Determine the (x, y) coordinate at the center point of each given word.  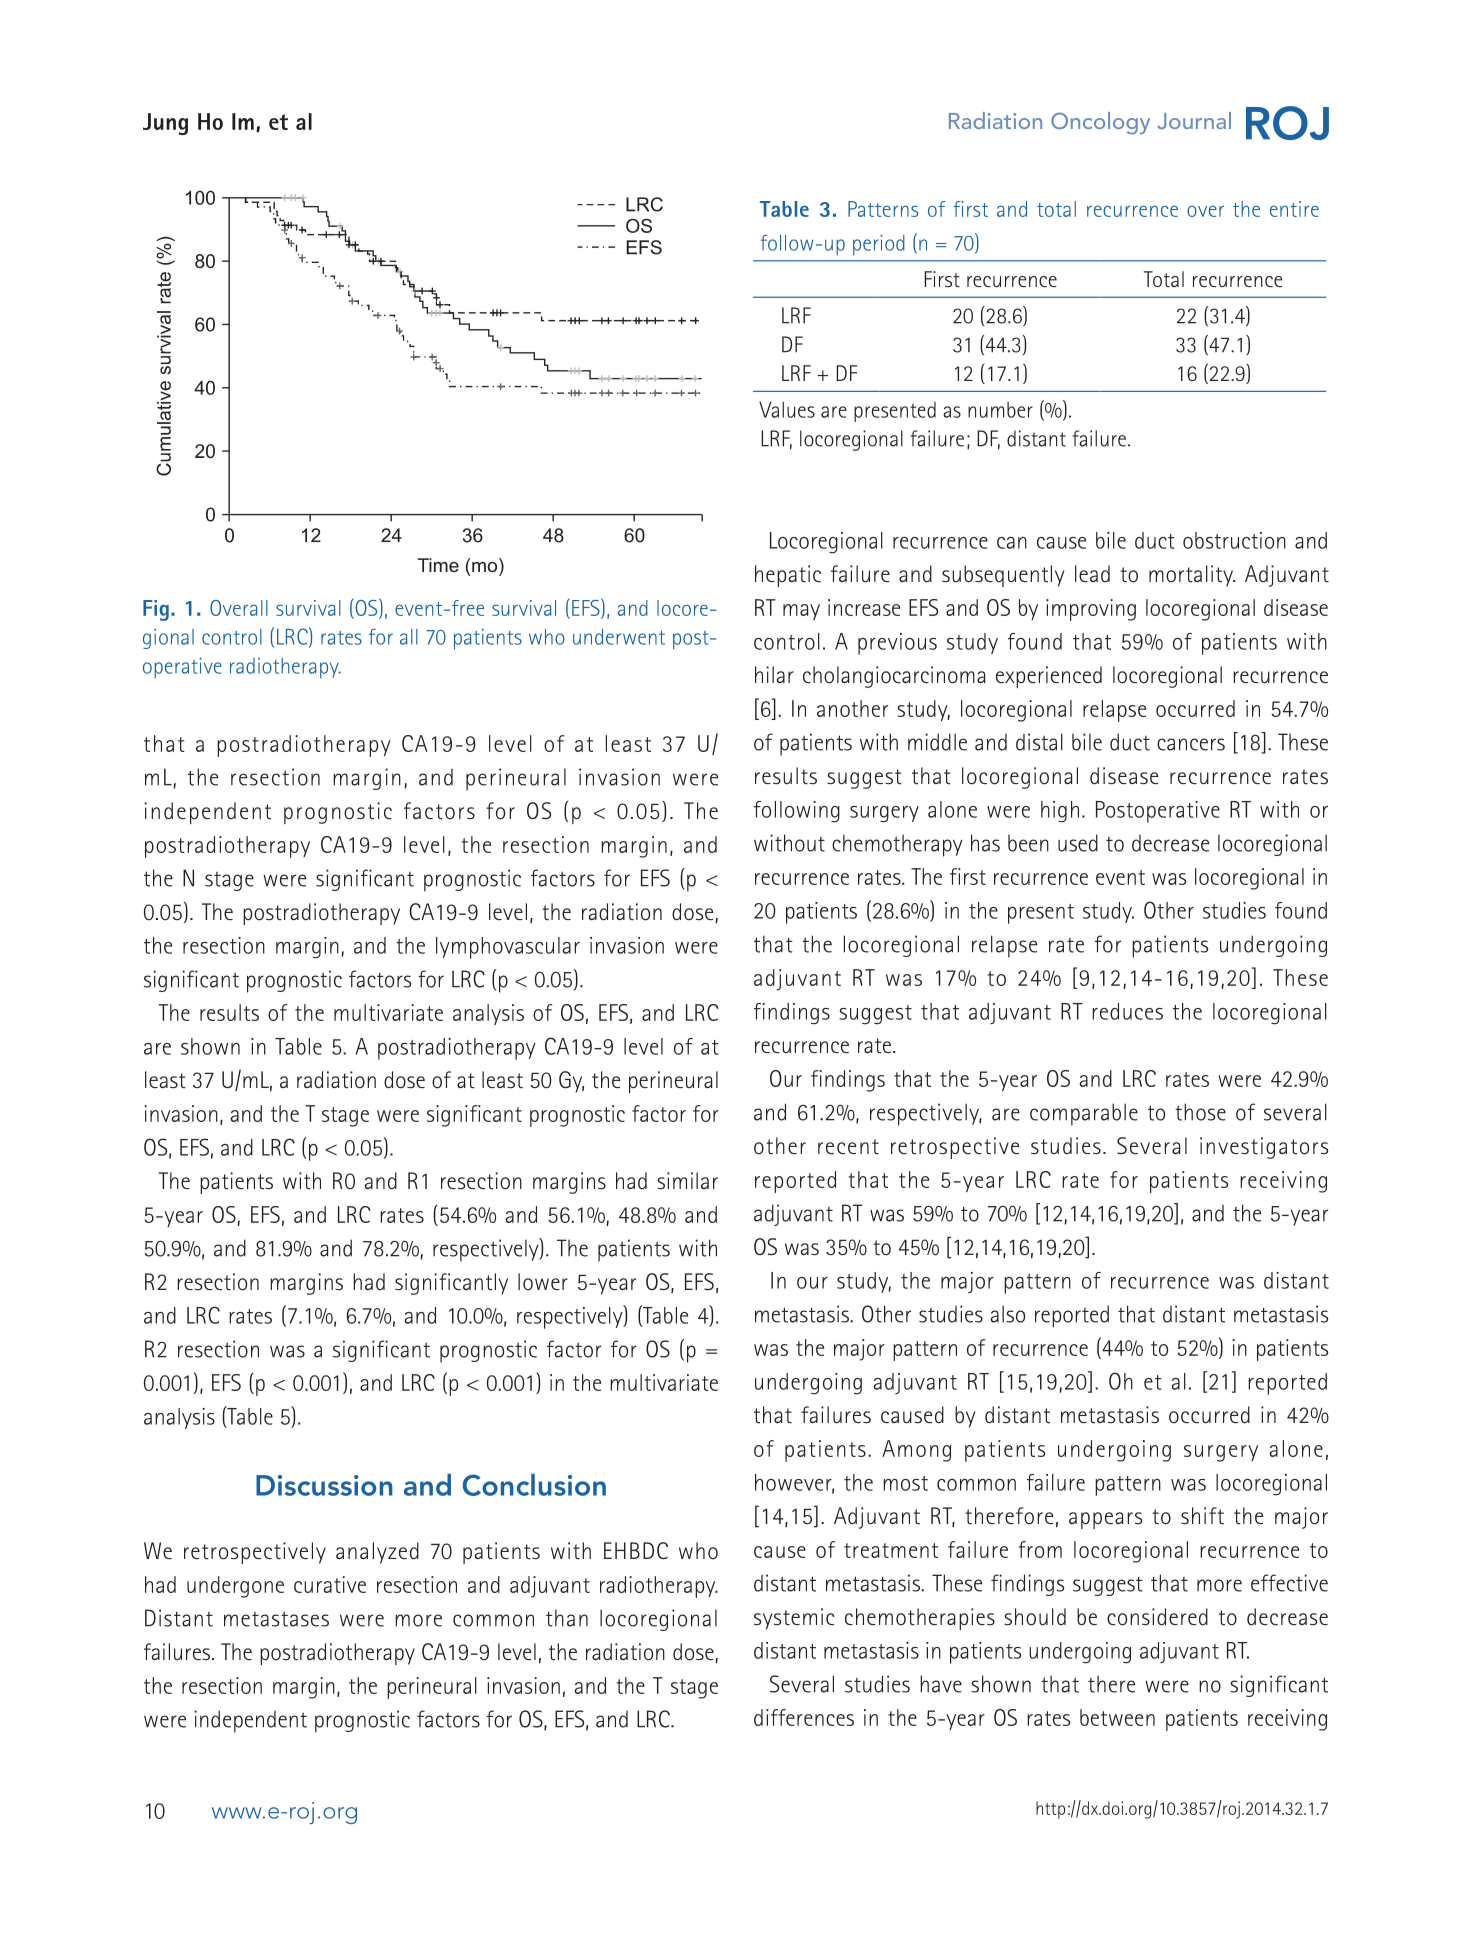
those (1200, 1112)
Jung (165, 124)
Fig (156, 610)
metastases (276, 1619)
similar (687, 1181)
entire (1294, 209)
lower (543, 1282)
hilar (774, 674)
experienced (1049, 677)
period (879, 245)
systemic (794, 1619)
